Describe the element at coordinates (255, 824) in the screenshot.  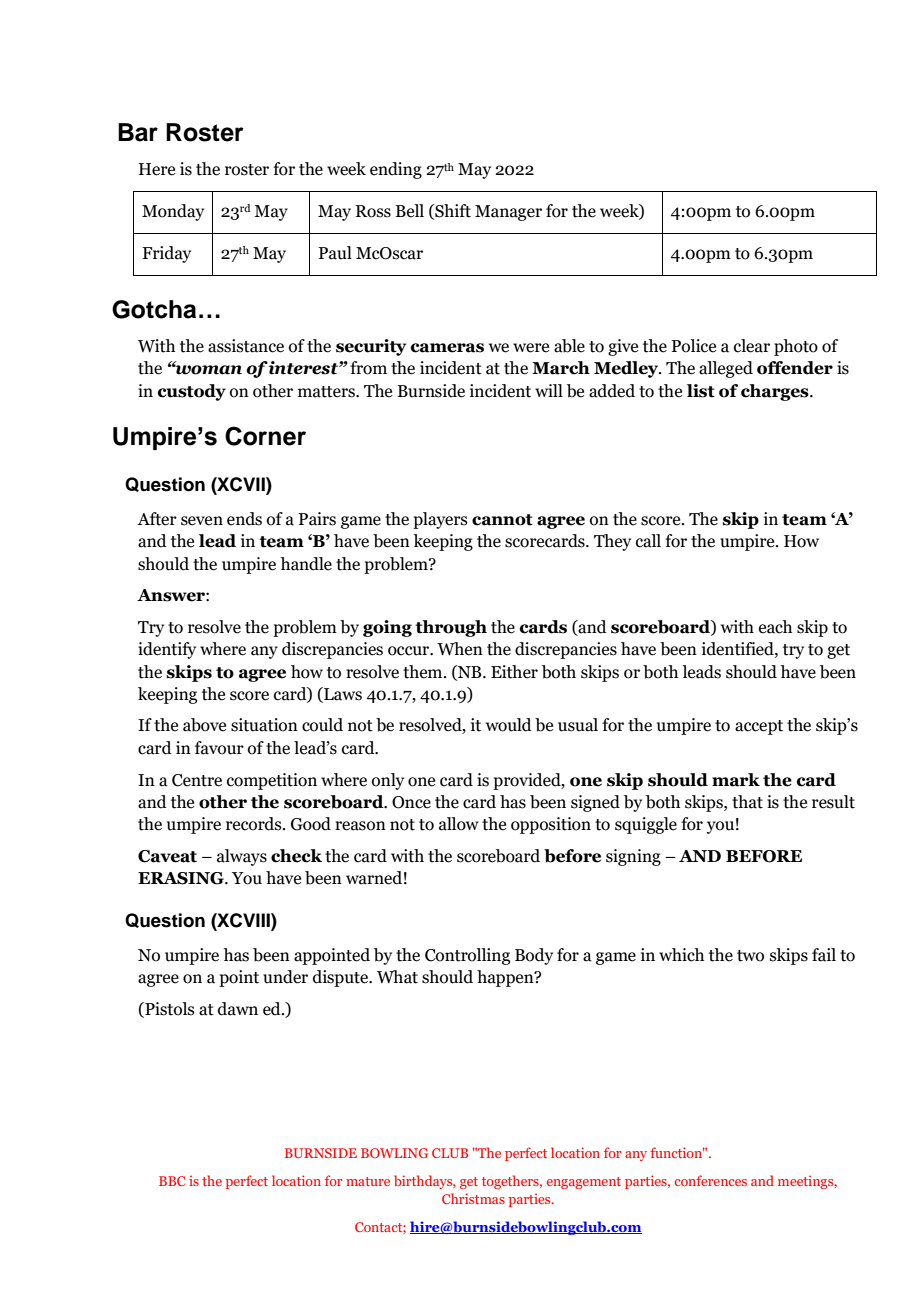
I see `records` at that location.
